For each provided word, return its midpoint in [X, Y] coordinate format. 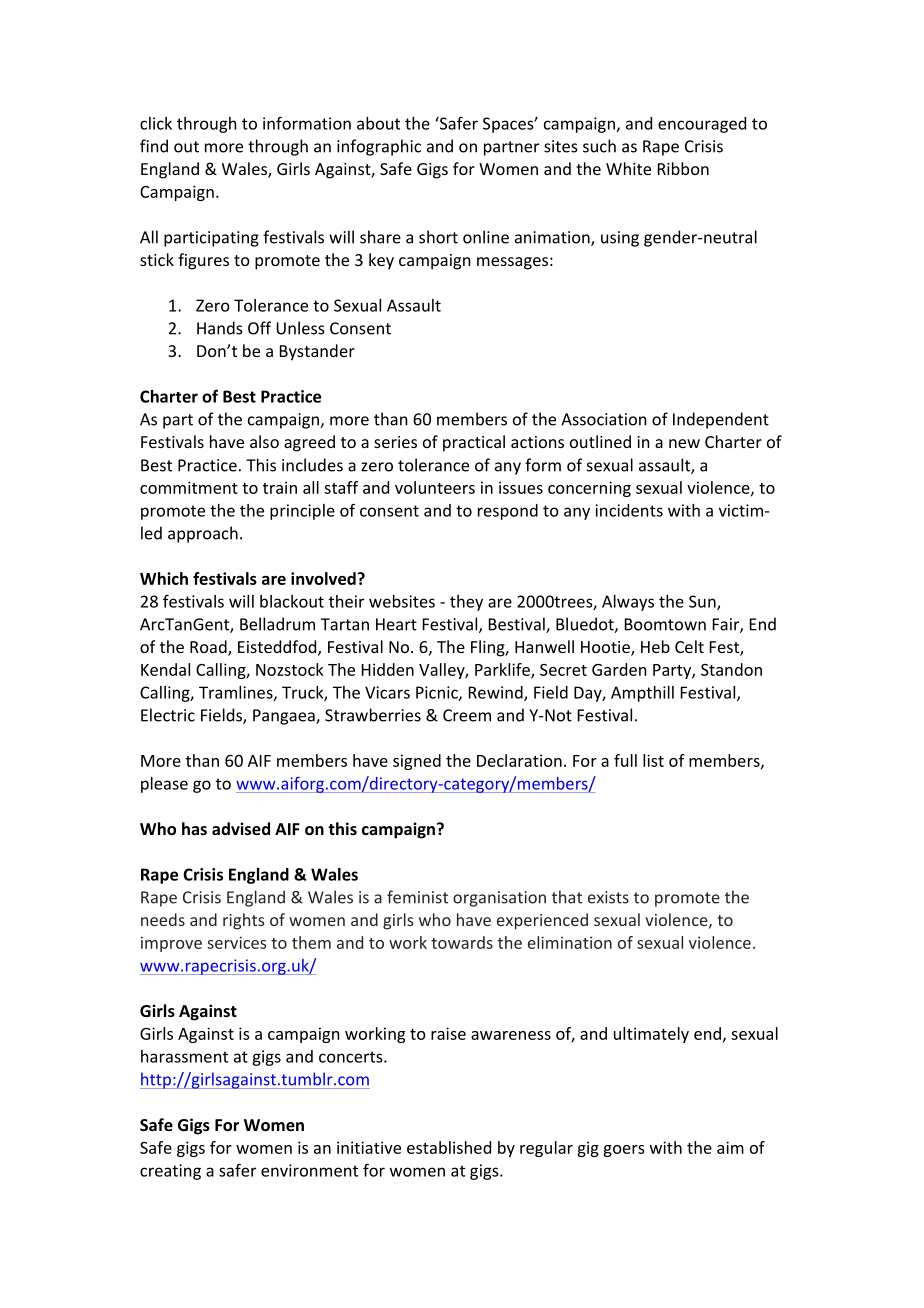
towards [462, 942]
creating [170, 1172]
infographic [379, 147]
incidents [629, 510]
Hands [220, 328]
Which [164, 578]
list [653, 760]
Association [604, 419]
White [628, 168]
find [154, 146]
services [236, 942]
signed [417, 762]
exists [608, 897]
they [466, 603]
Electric [168, 715]
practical [474, 443]
